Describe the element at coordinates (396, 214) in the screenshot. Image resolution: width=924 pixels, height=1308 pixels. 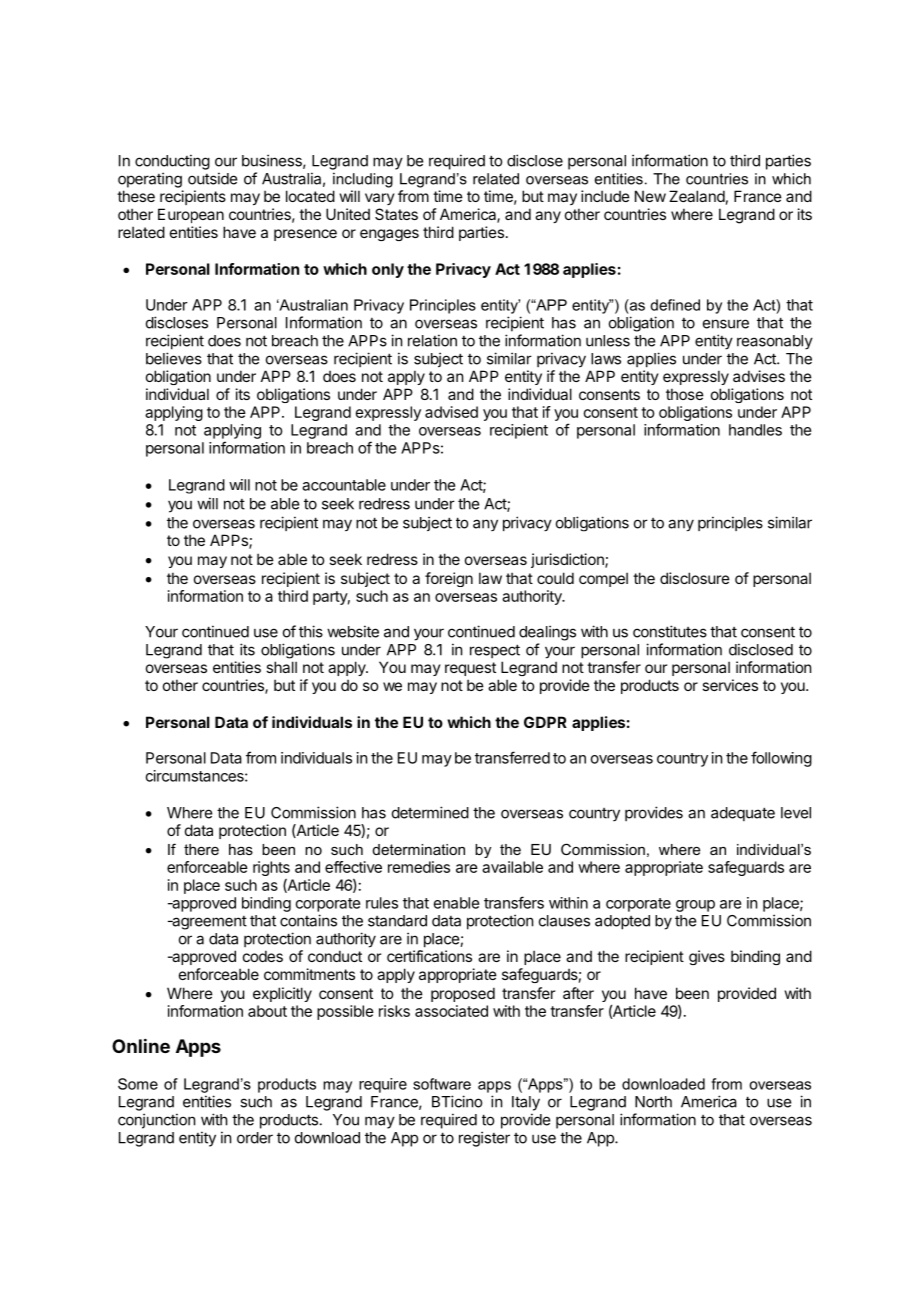
I see `States` at that location.
